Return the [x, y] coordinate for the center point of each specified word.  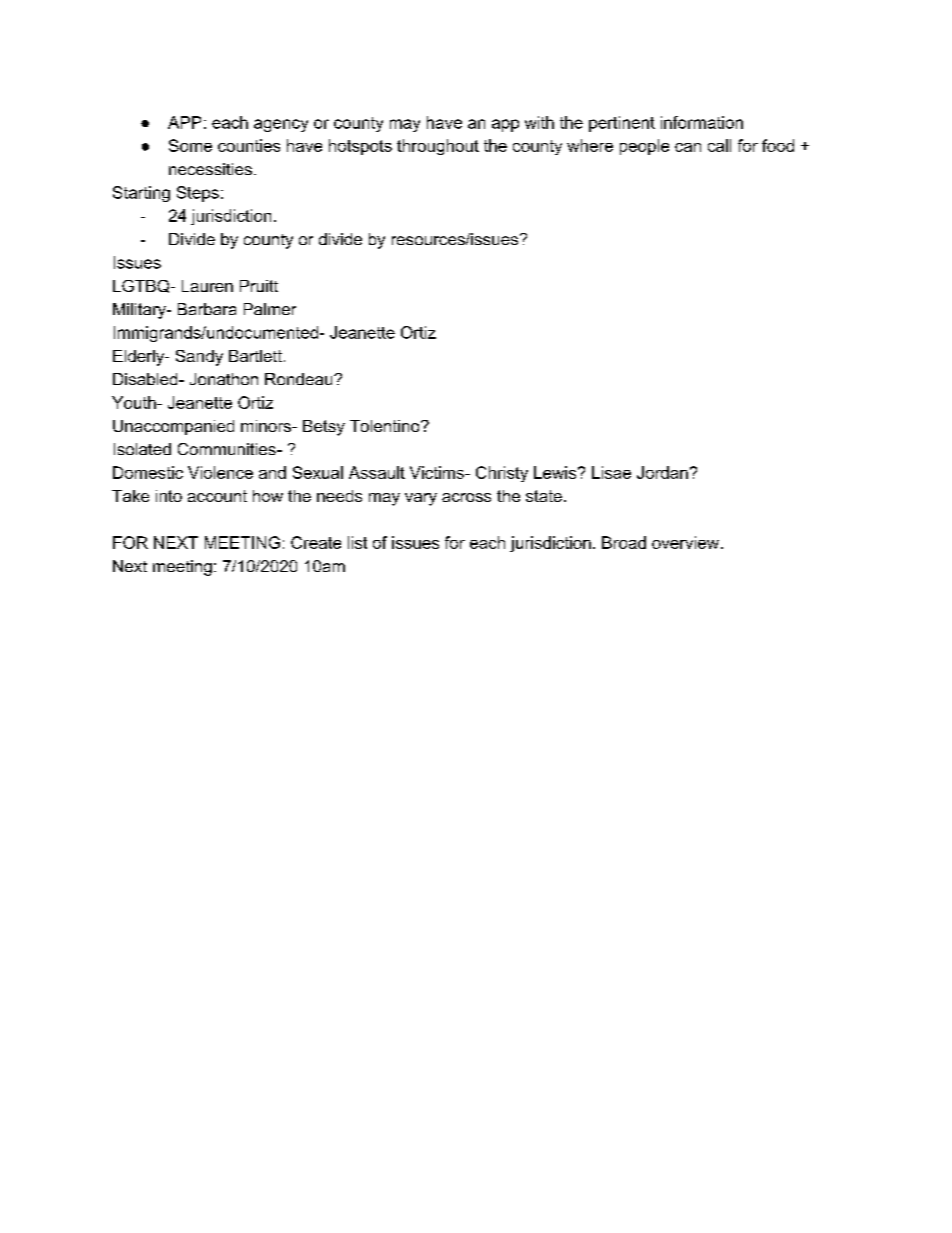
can [688, 147]
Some [190, 145]
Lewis [555, 472]
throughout [438, 147]
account [217, 496]
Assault [377, 472]
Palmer [270, 309]
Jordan [662, 472]
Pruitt [259, 286]
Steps [198, 194]
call [719, 145]
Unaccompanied [173, 427]
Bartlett [255, 356]
